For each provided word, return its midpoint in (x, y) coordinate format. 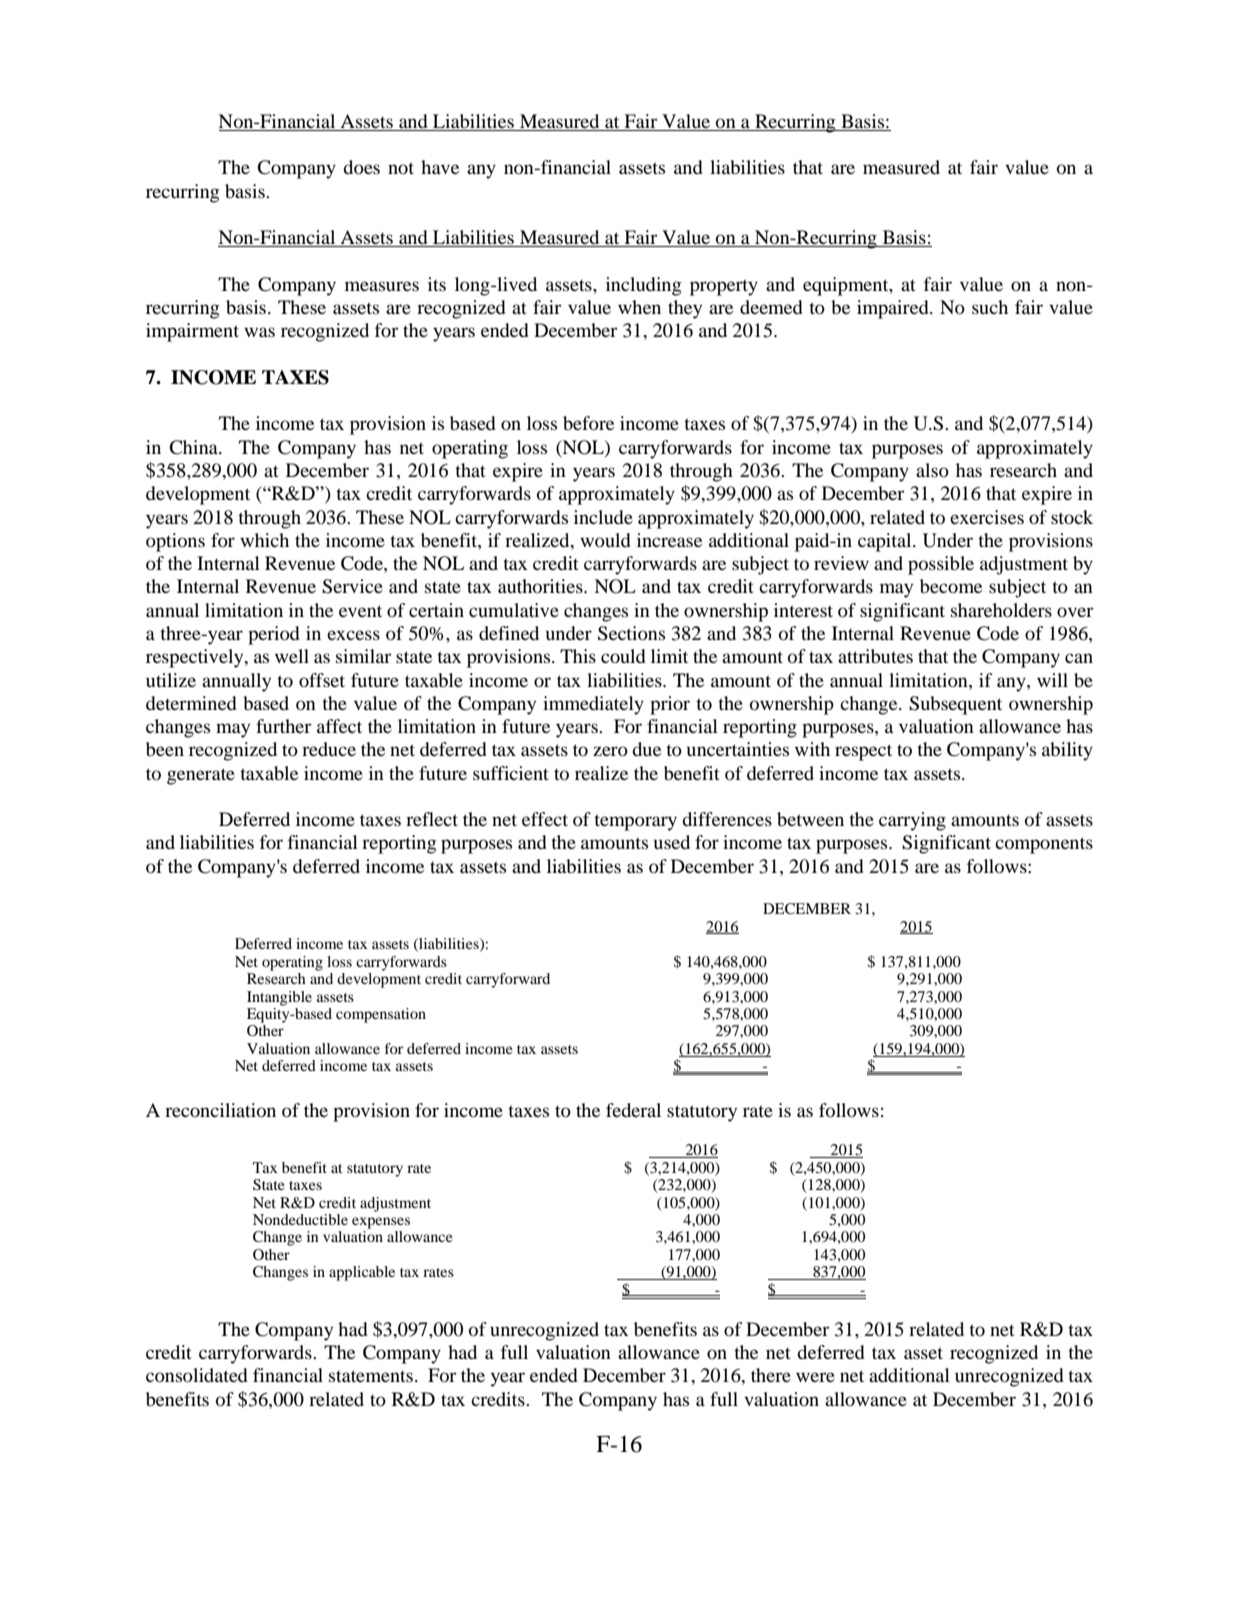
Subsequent (955, 705)
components (1044, 845)
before (588, 423)
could (623, 656)
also (932, 470)
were (815, 1377)
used (672, 842)
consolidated (197, 1375)
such (990, 307)
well (292, 656)
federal (633, 1110)
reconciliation (220, 1110)
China (194, 447)
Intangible (279, 998)
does (361, 167)
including (644, 286)
